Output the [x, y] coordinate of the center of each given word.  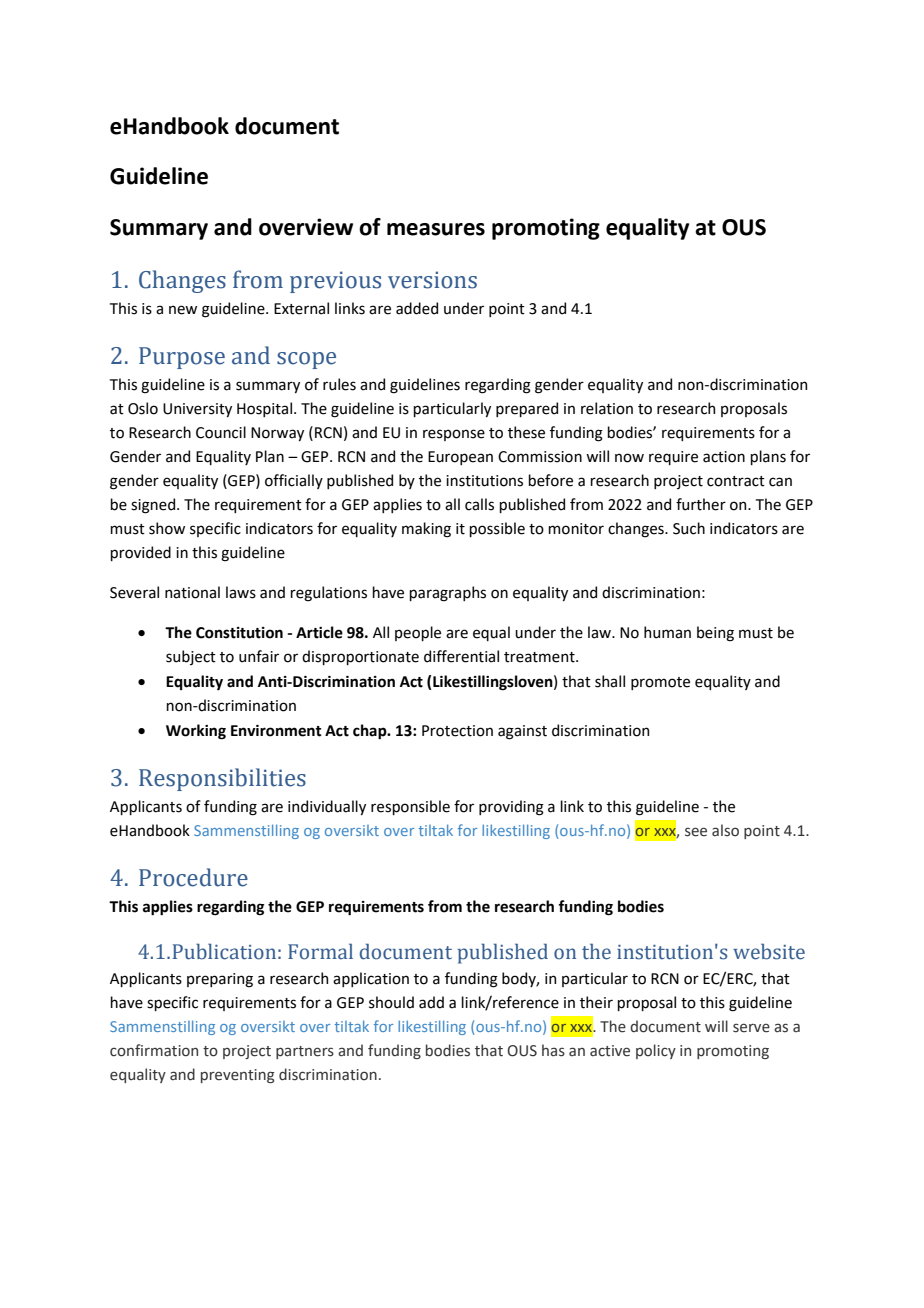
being [715, 634]
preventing [238, 1076]
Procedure [193, 877]
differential [461, 656]
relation [607, 408]
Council [221, 432]
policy [656, 1051]
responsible [410, 807]
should [391, 1002]
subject [191, 657]
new [183, 310]
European [460, 458]
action [724, 457]
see [696, 832]
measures [436, 229]
